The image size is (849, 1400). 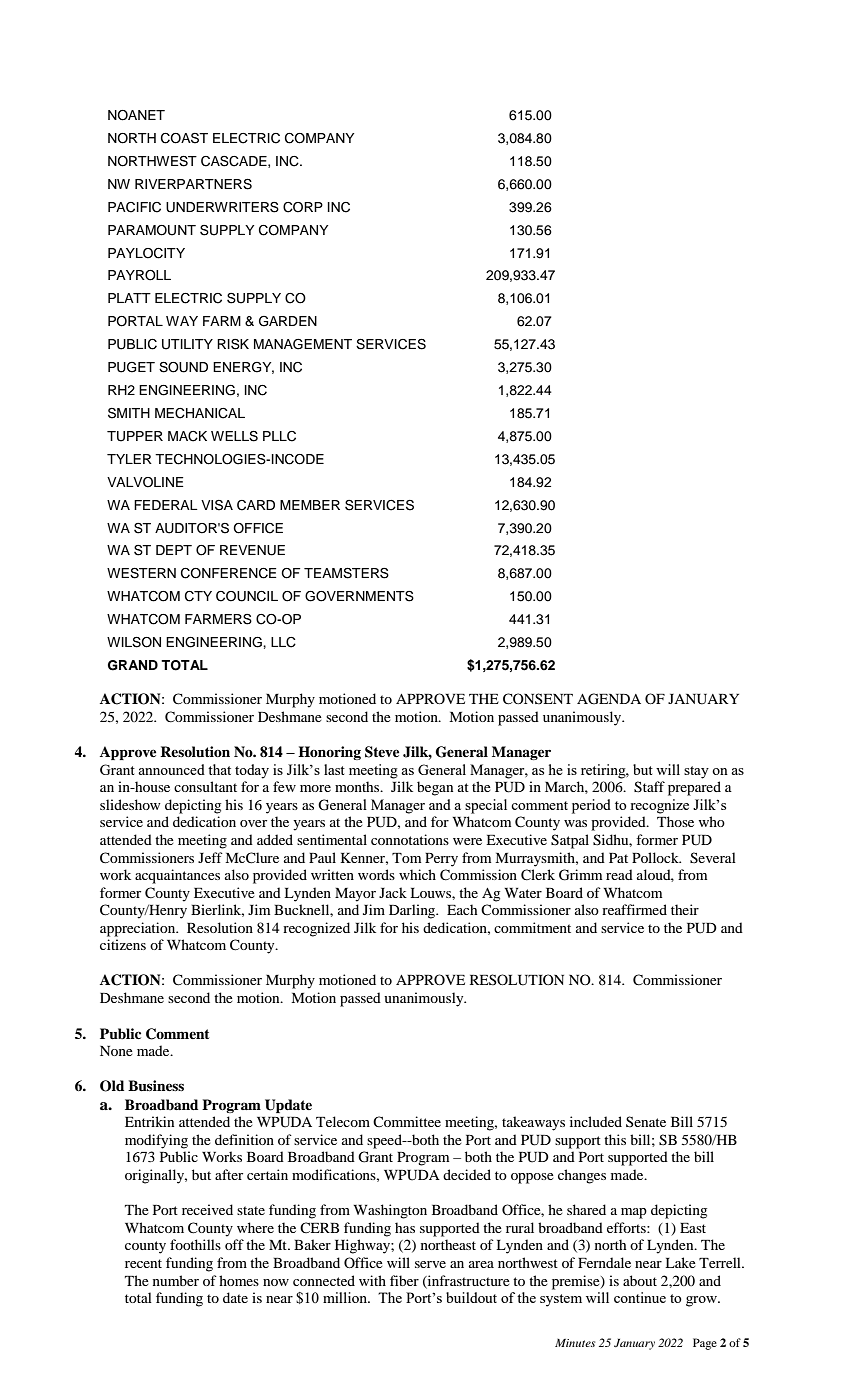 I want to click on fiber, so click(x=404, y=1280).
